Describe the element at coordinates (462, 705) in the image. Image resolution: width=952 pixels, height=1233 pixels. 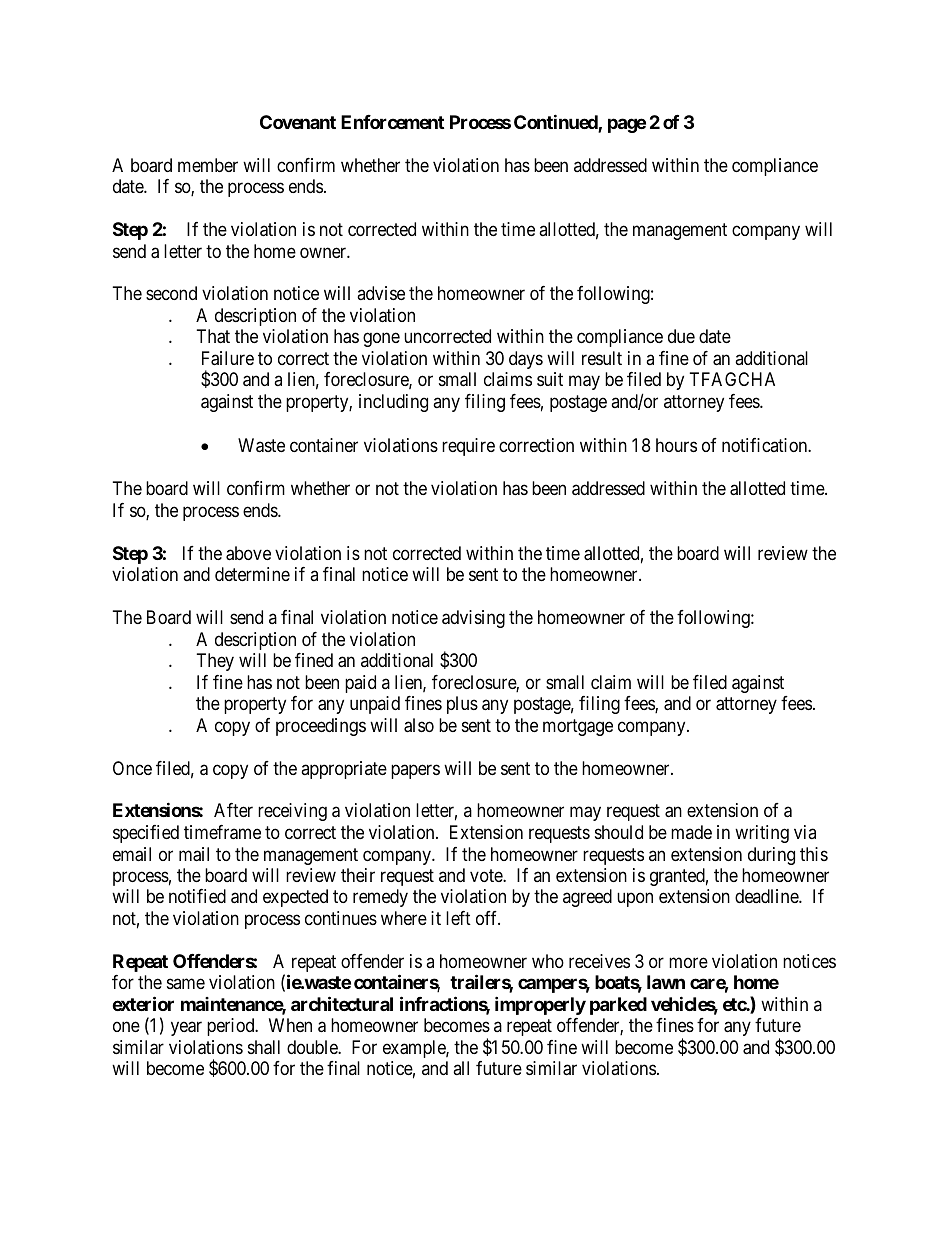
I see `plus` at that location.
